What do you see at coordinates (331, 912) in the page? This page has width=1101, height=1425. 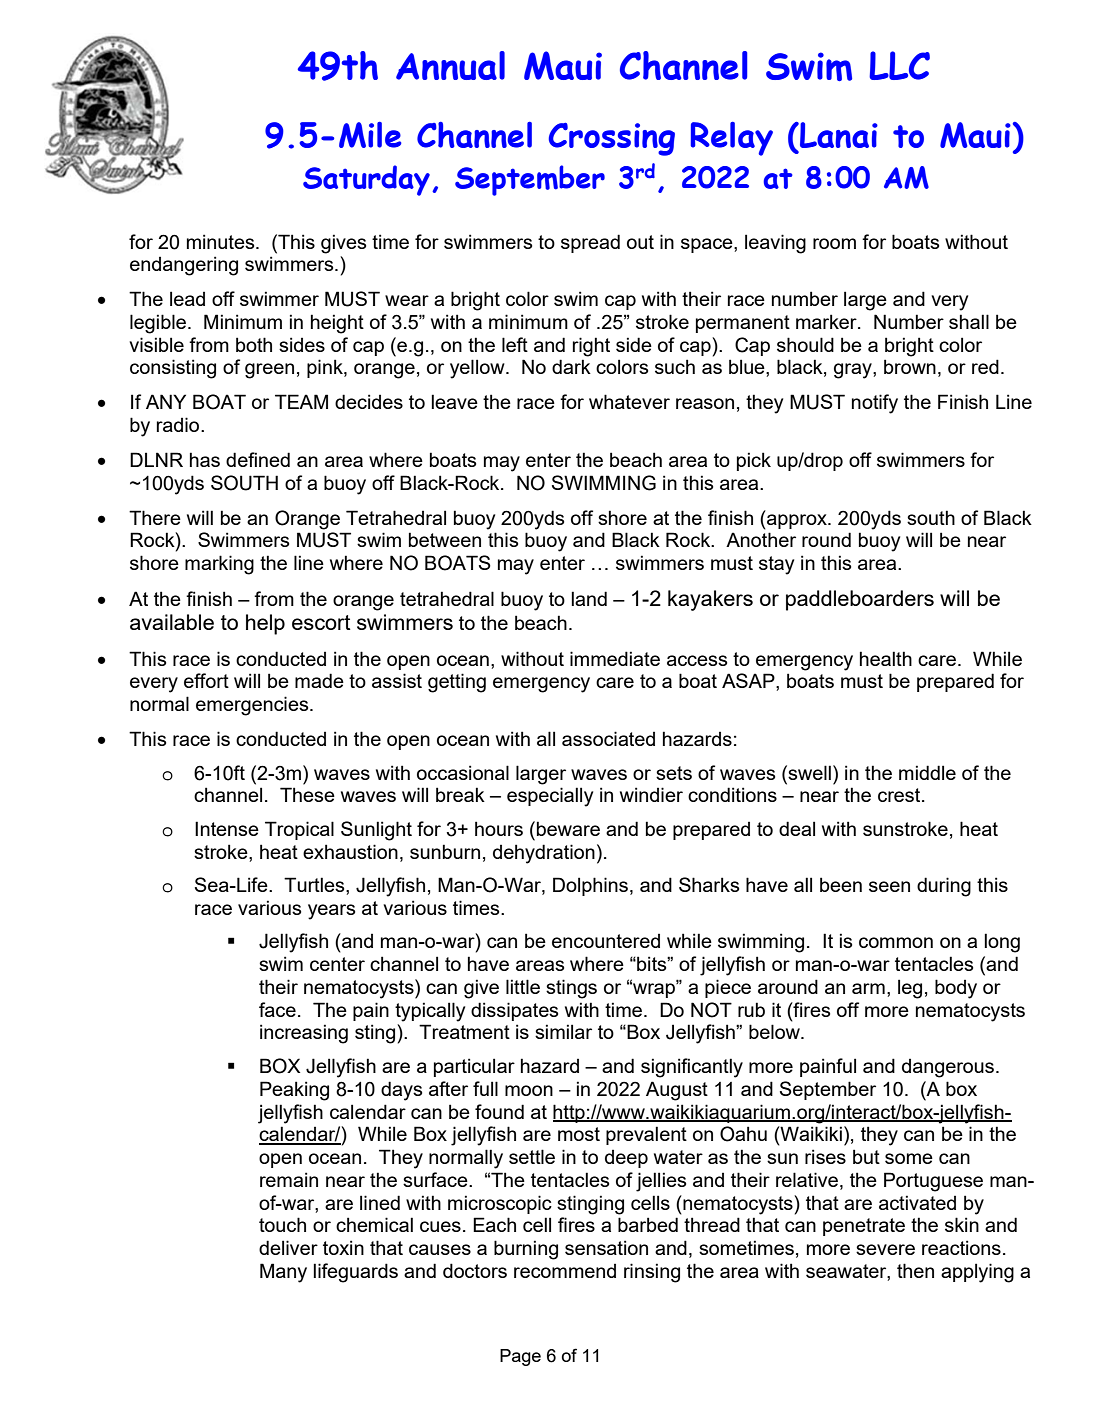 I see `years` at bounding box center [331, 912].
